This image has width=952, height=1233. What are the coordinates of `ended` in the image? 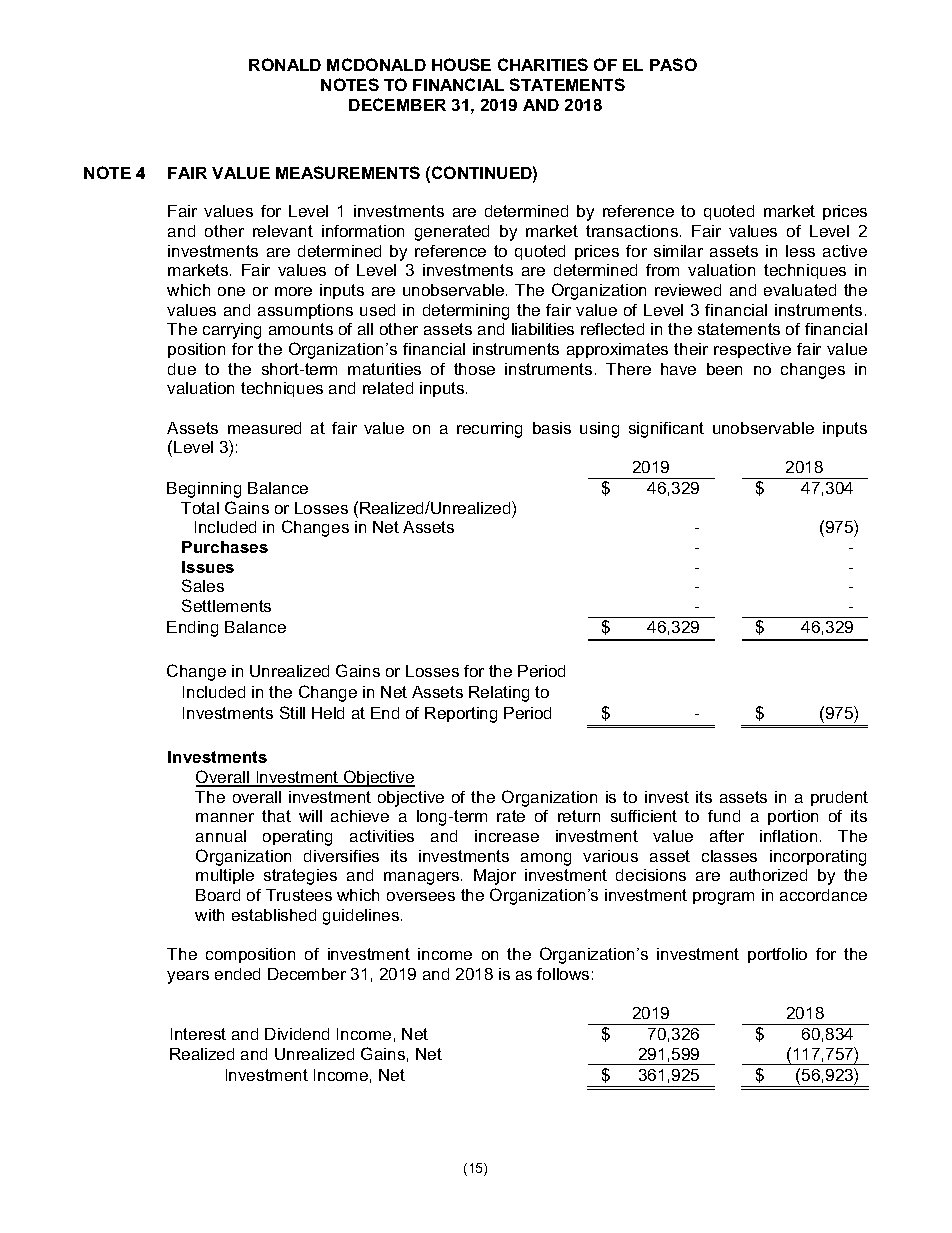 It's located at (237, 974).
